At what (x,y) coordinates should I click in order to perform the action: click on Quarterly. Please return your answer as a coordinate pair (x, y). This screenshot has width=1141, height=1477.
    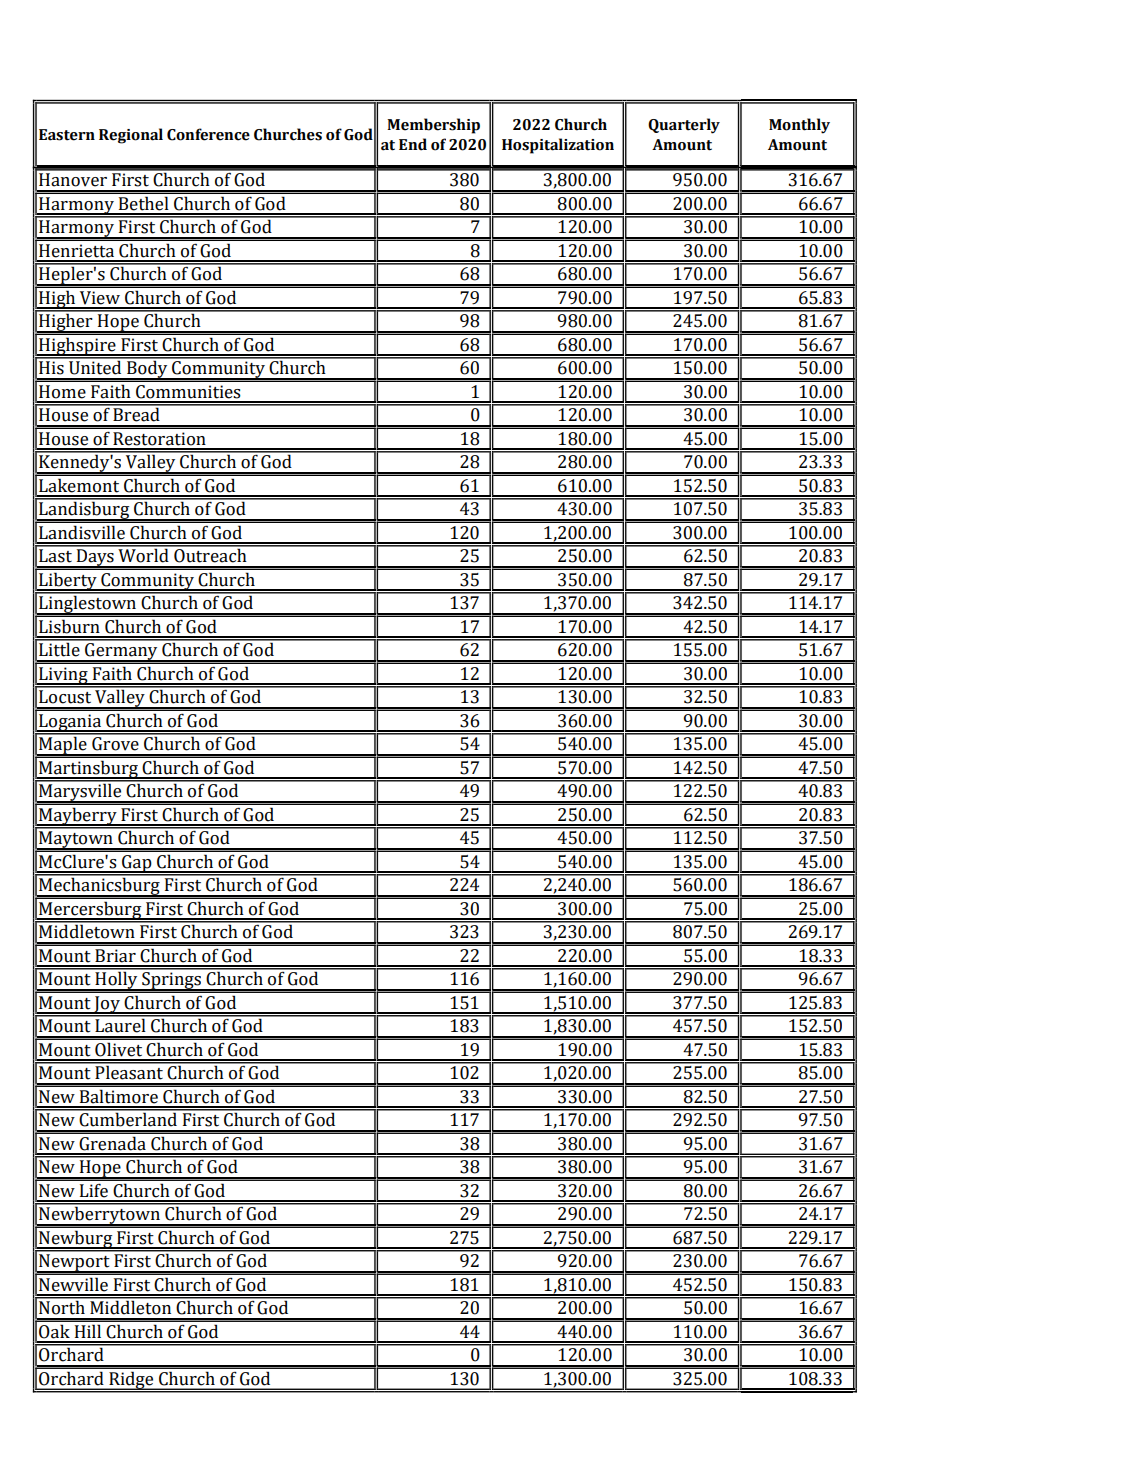
    Looking at the image, I should click on (684, 126).
